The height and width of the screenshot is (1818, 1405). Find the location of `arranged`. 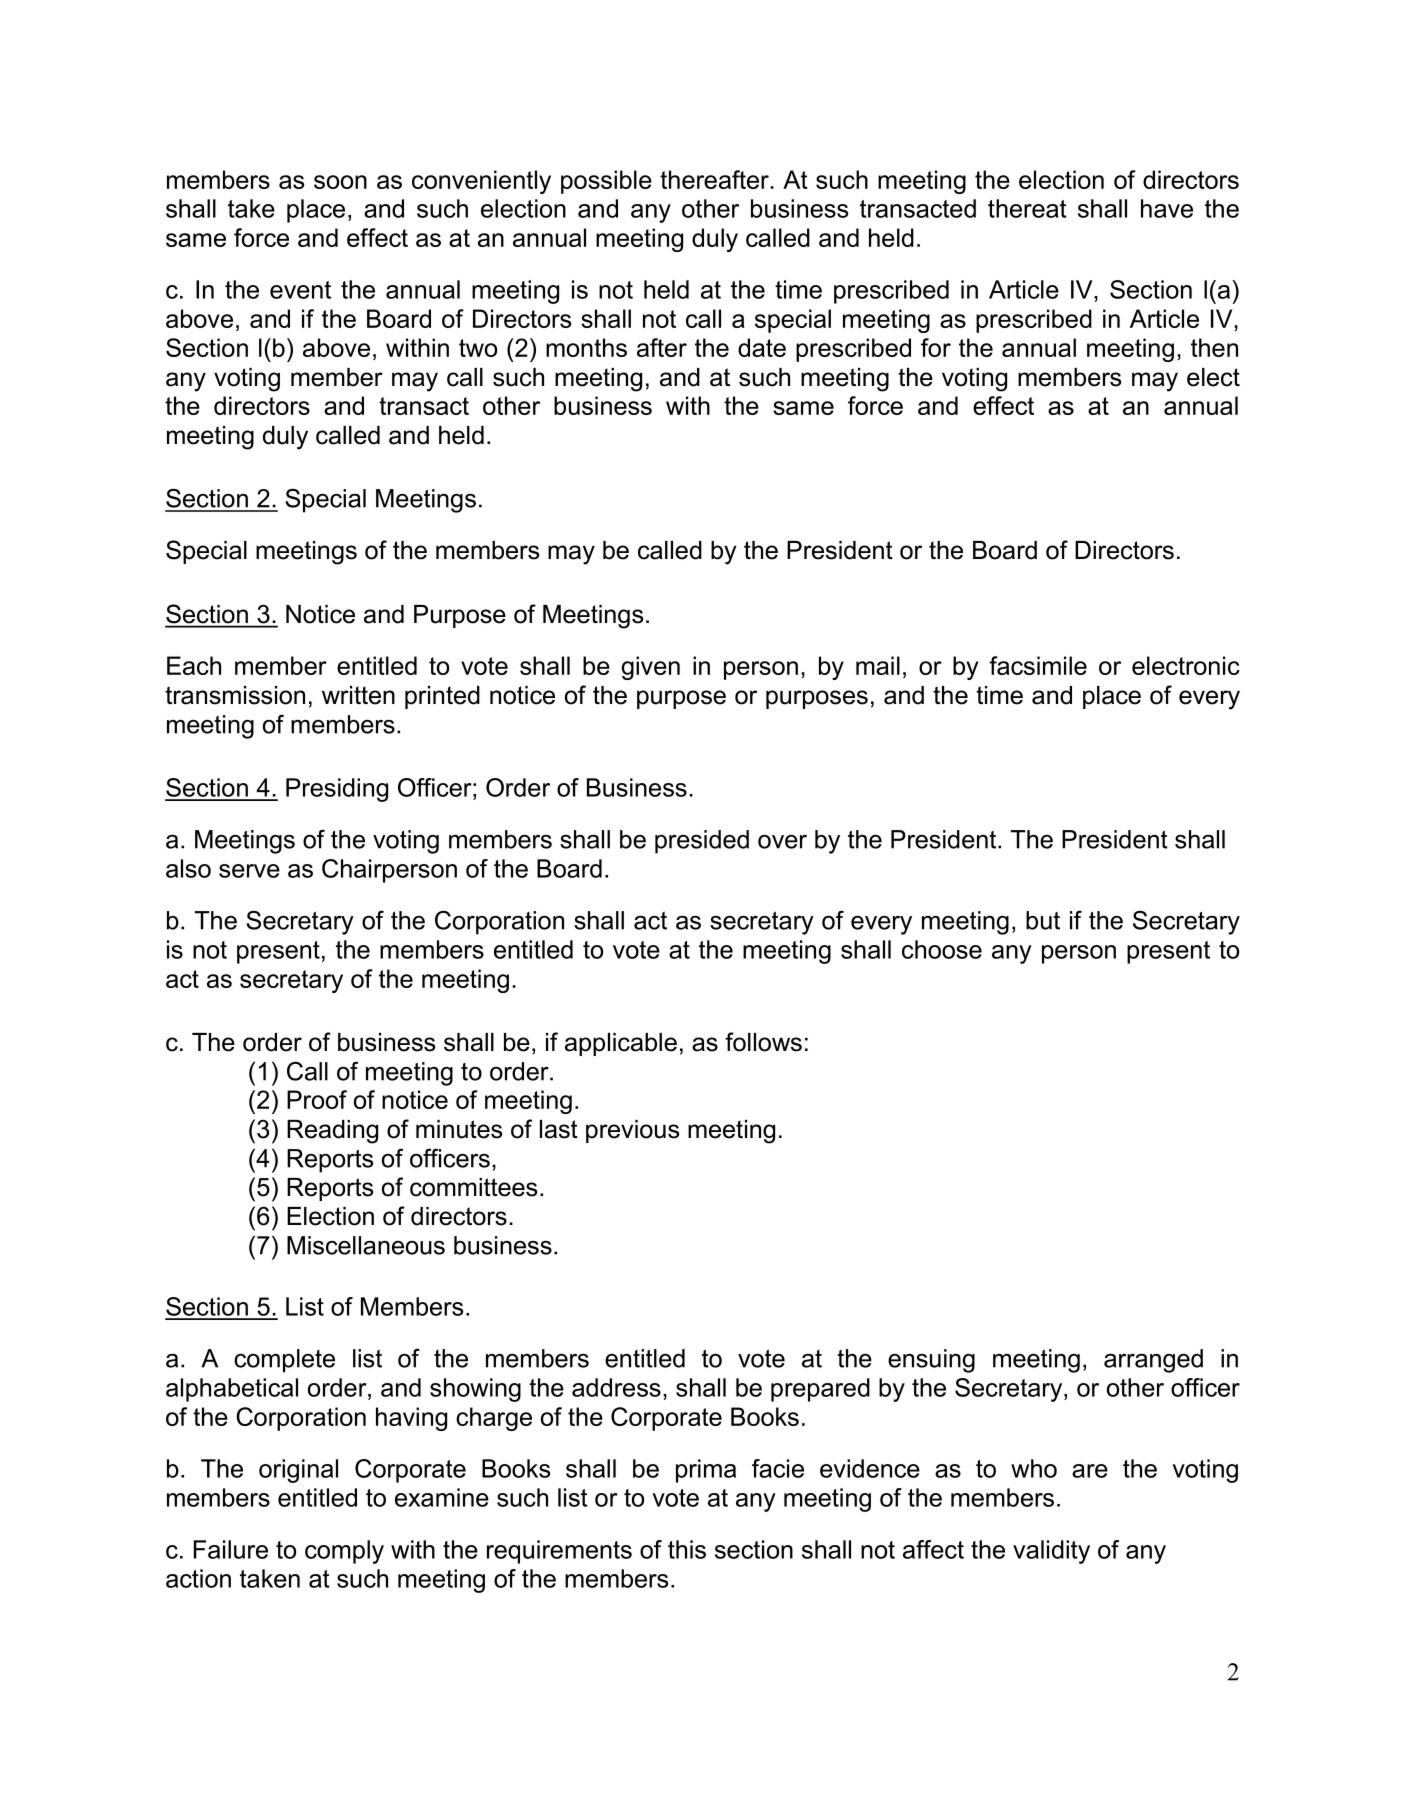

arranged is located at coordinates (1153, 1361).
